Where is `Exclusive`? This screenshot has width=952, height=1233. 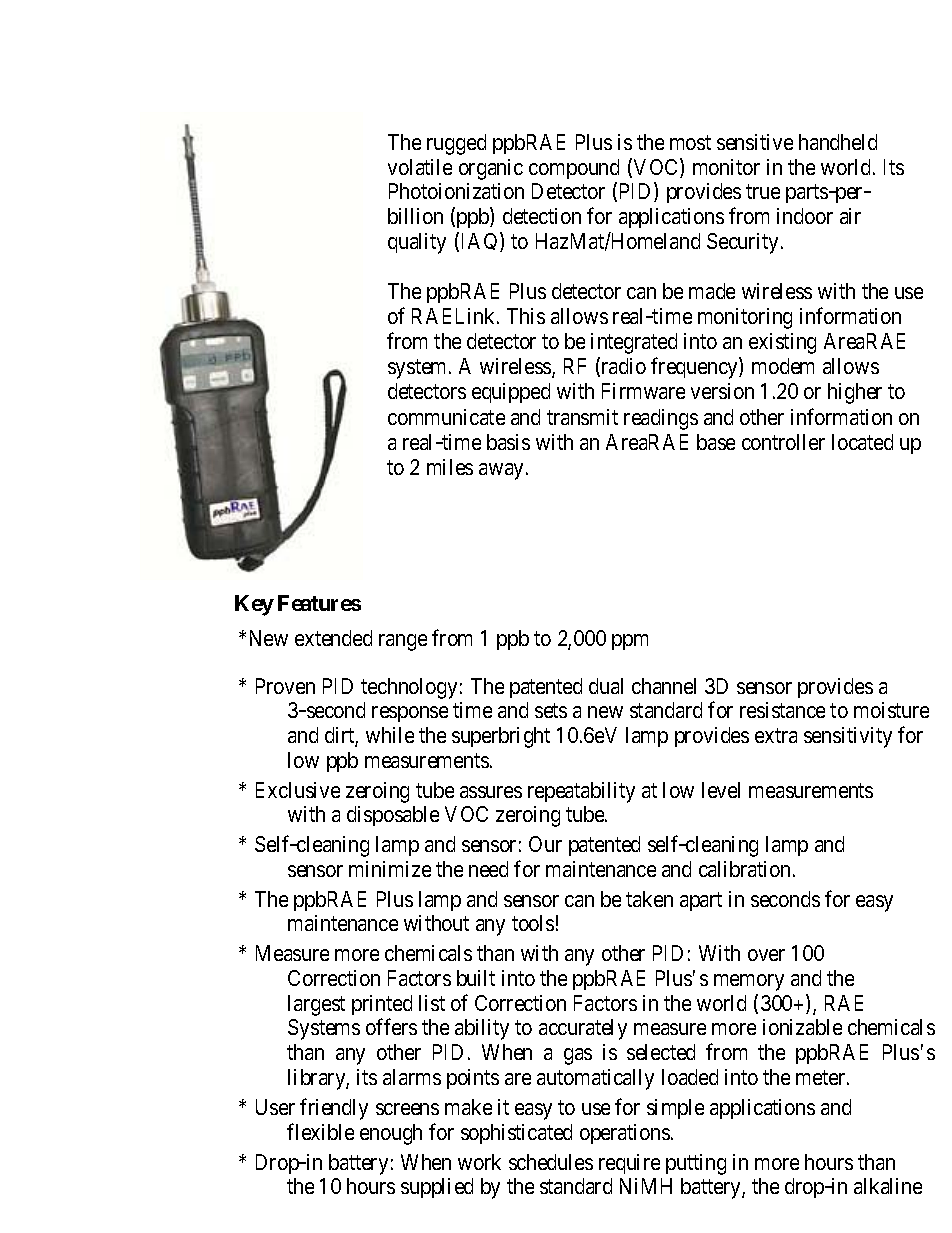 Exclusive is located at coordinates (298, 790).
